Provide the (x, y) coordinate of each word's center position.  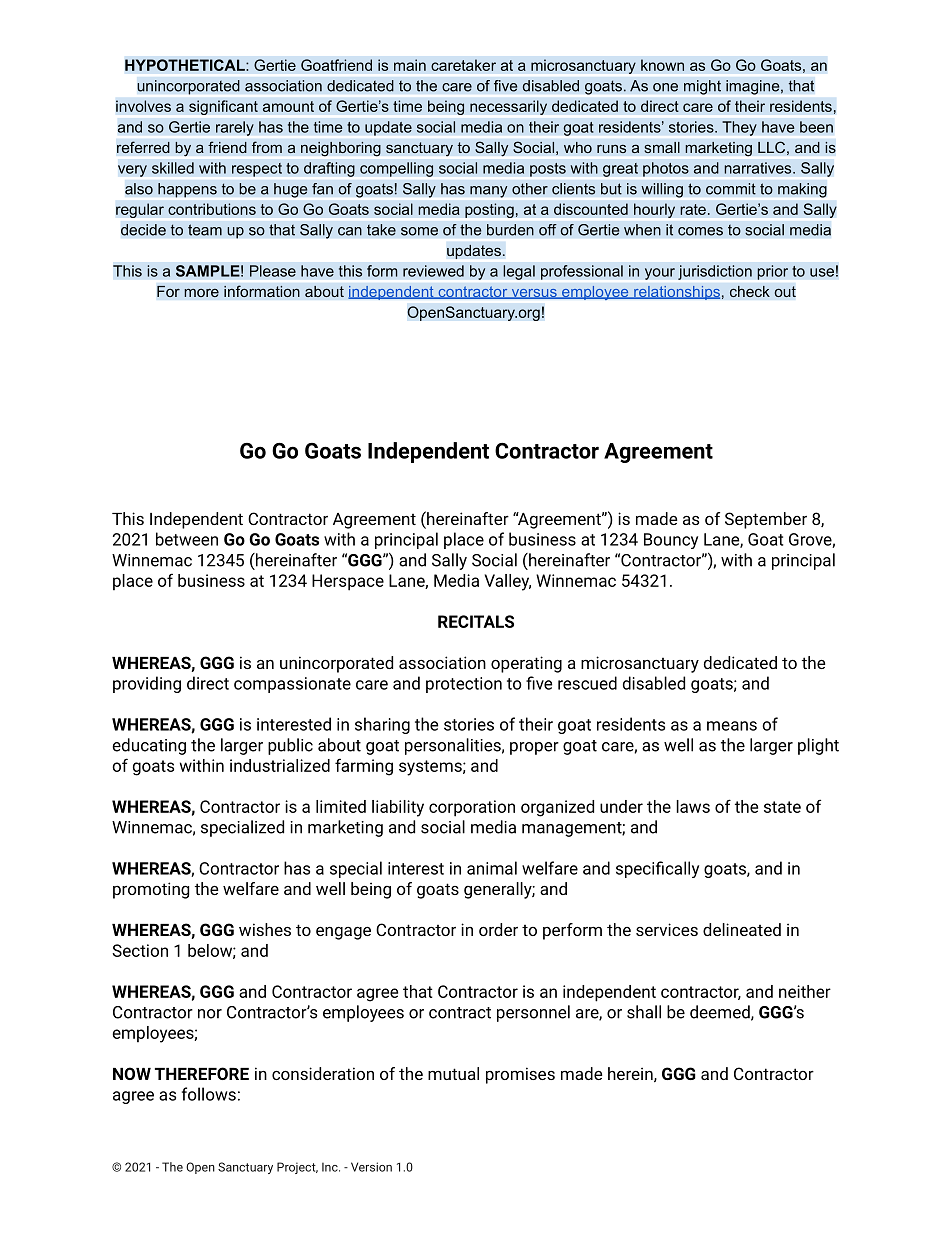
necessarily (508, 107)
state (782, 807)
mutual (453, 1073)
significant (223, 107)
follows (209, 1094)
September (766, 520)
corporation (472, 808)
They (739, 128)
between (187, 539)
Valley (508, 582)
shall (644, 1012)
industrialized (280, 765)
